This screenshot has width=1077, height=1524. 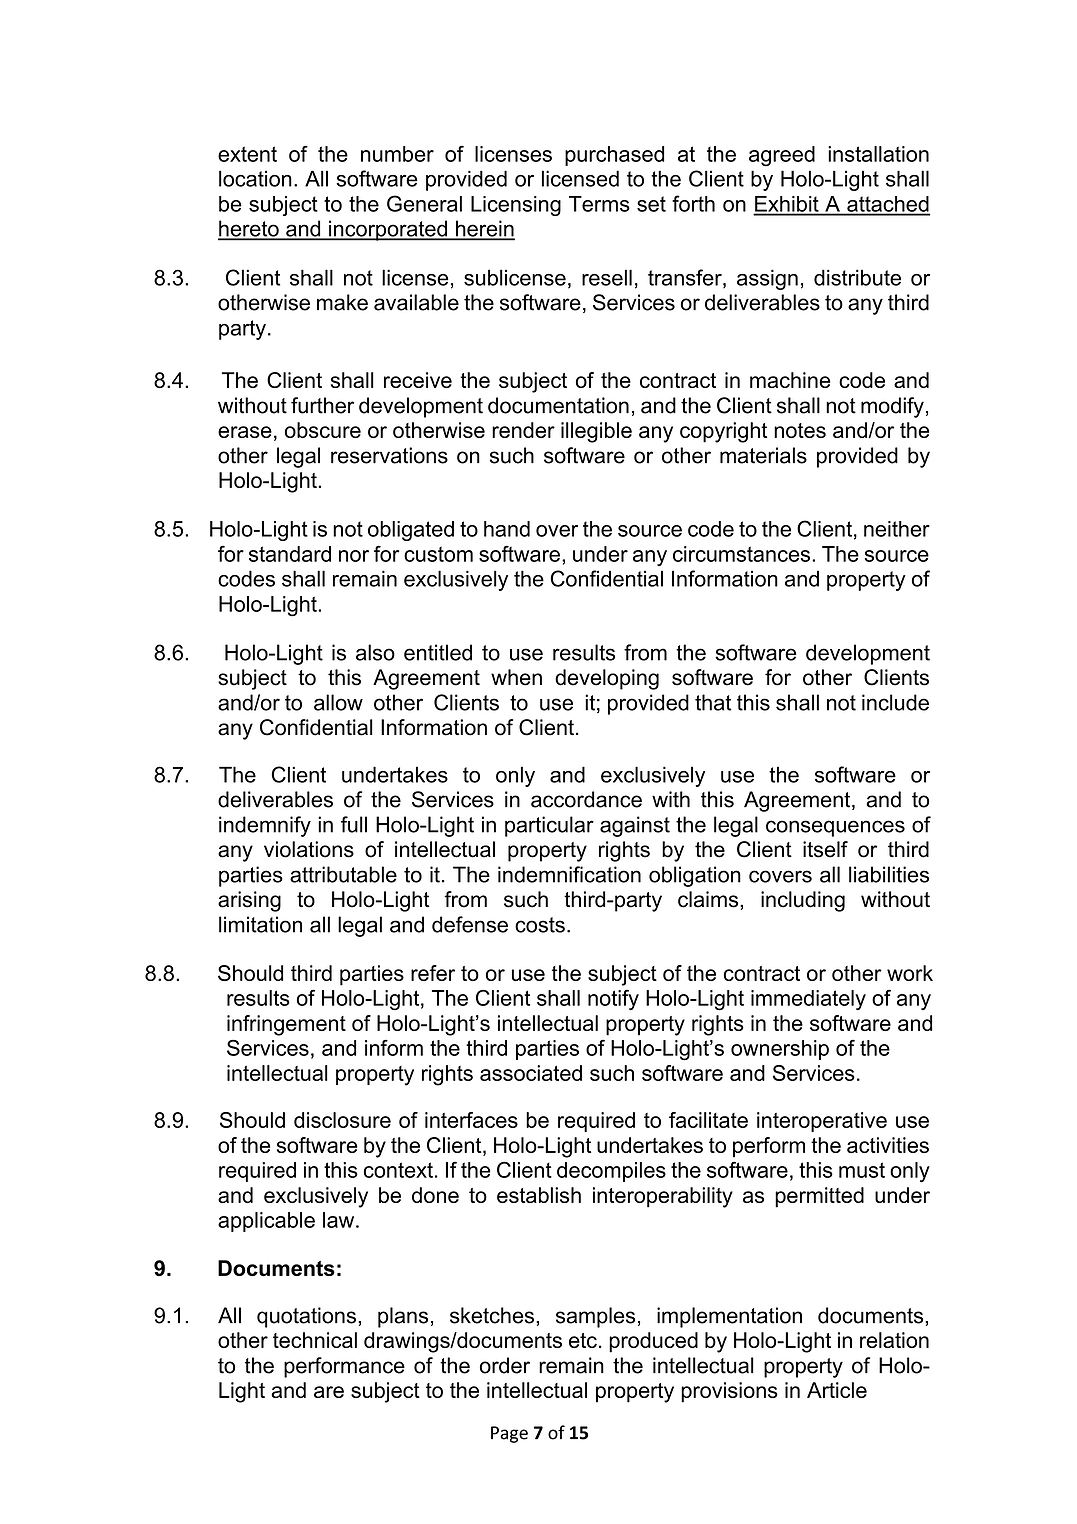 I want to click on location, so click(x=255, y=178).
